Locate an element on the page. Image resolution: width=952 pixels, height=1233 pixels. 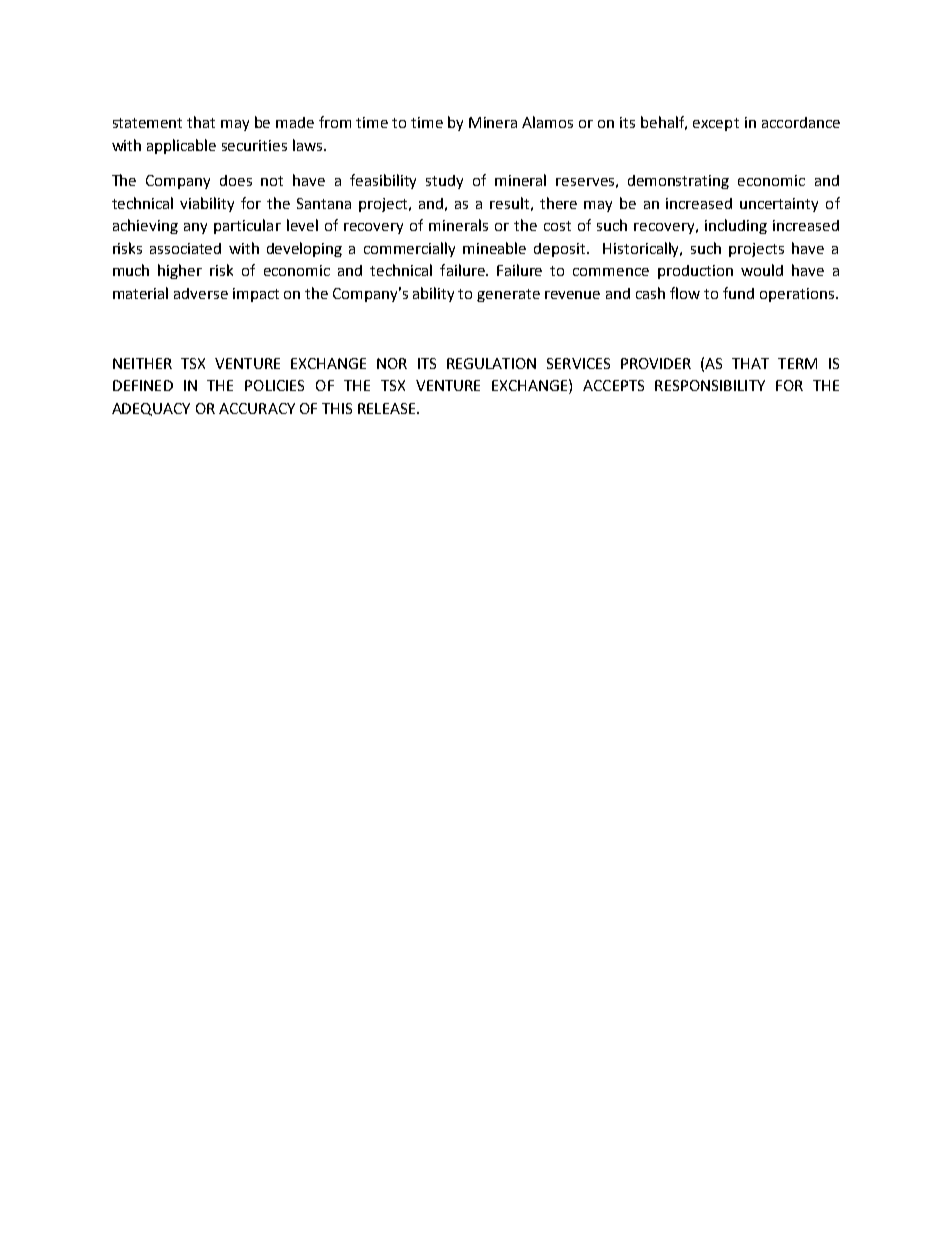
Alamos is located at coordinates (547, 122).
